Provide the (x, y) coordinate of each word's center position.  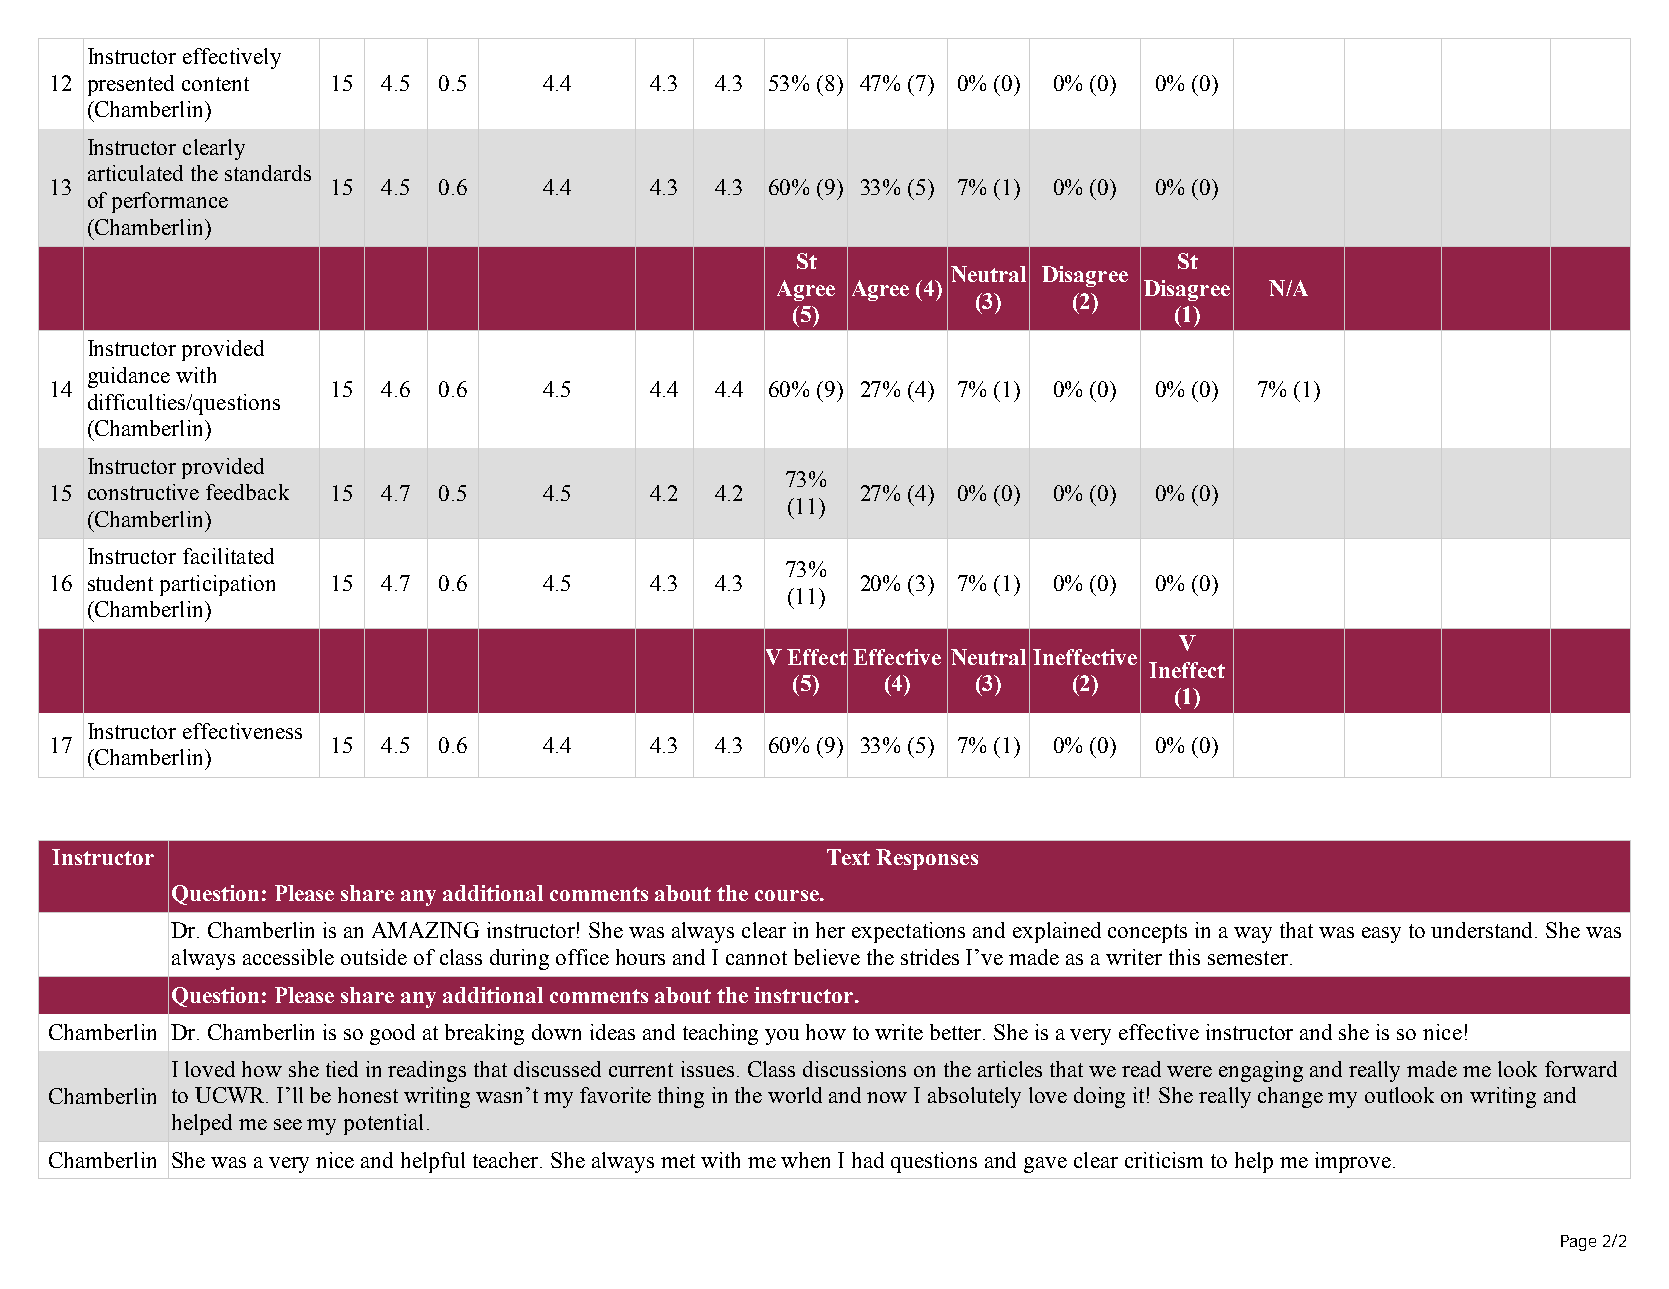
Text (848, 857)
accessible (288, 957)
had (868, 1160)
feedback (247, 492)
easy (1381, 935)
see (288, 1124)
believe (827, 957)
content (215, 84)
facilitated (228, 556)
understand (1483, 930)
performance (170, 202)
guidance (129, 377)
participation (217, 585)
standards (268, 173)
